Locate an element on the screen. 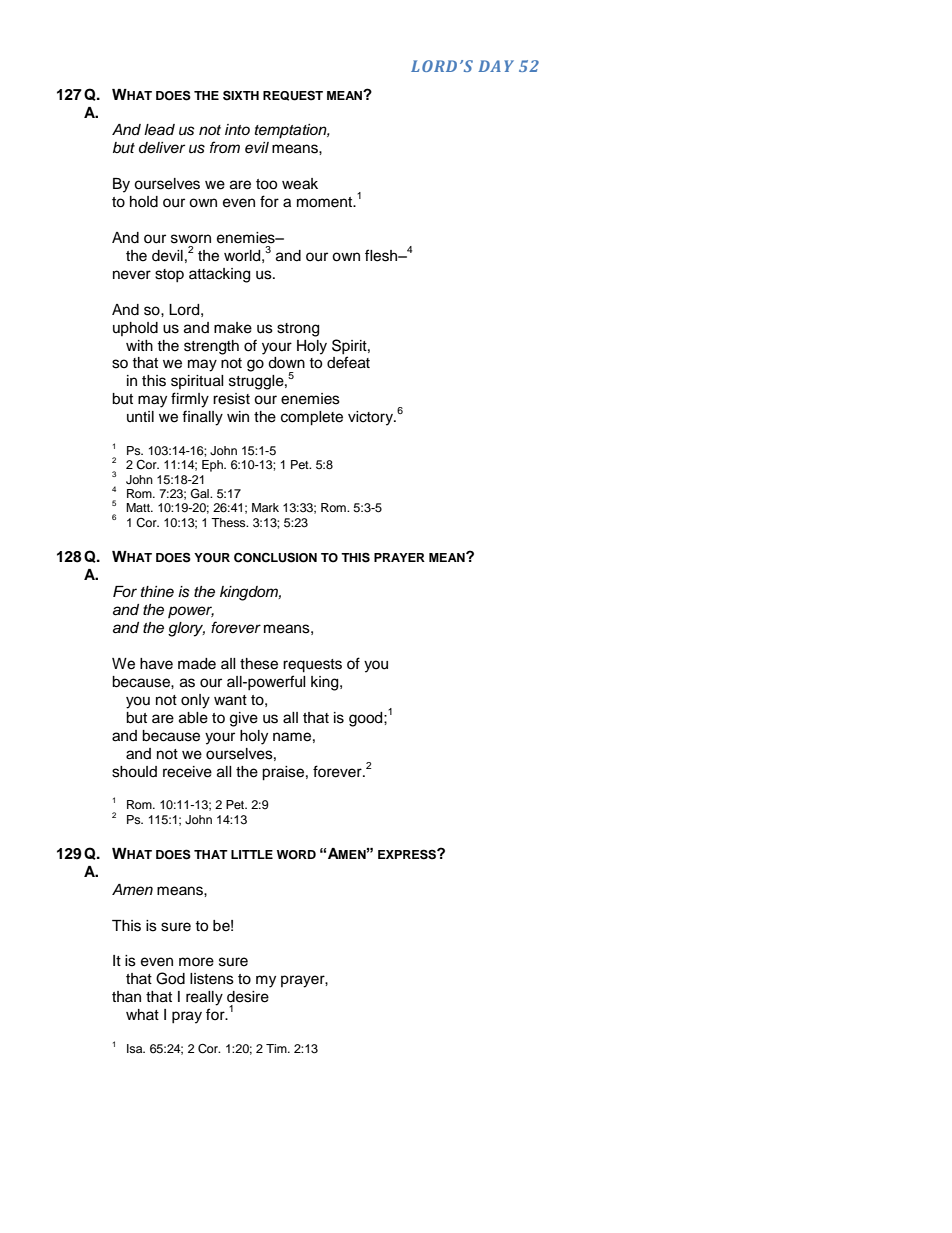 This screenshot has height=1233, width=952. complete is located at coordinates (312, 418).
